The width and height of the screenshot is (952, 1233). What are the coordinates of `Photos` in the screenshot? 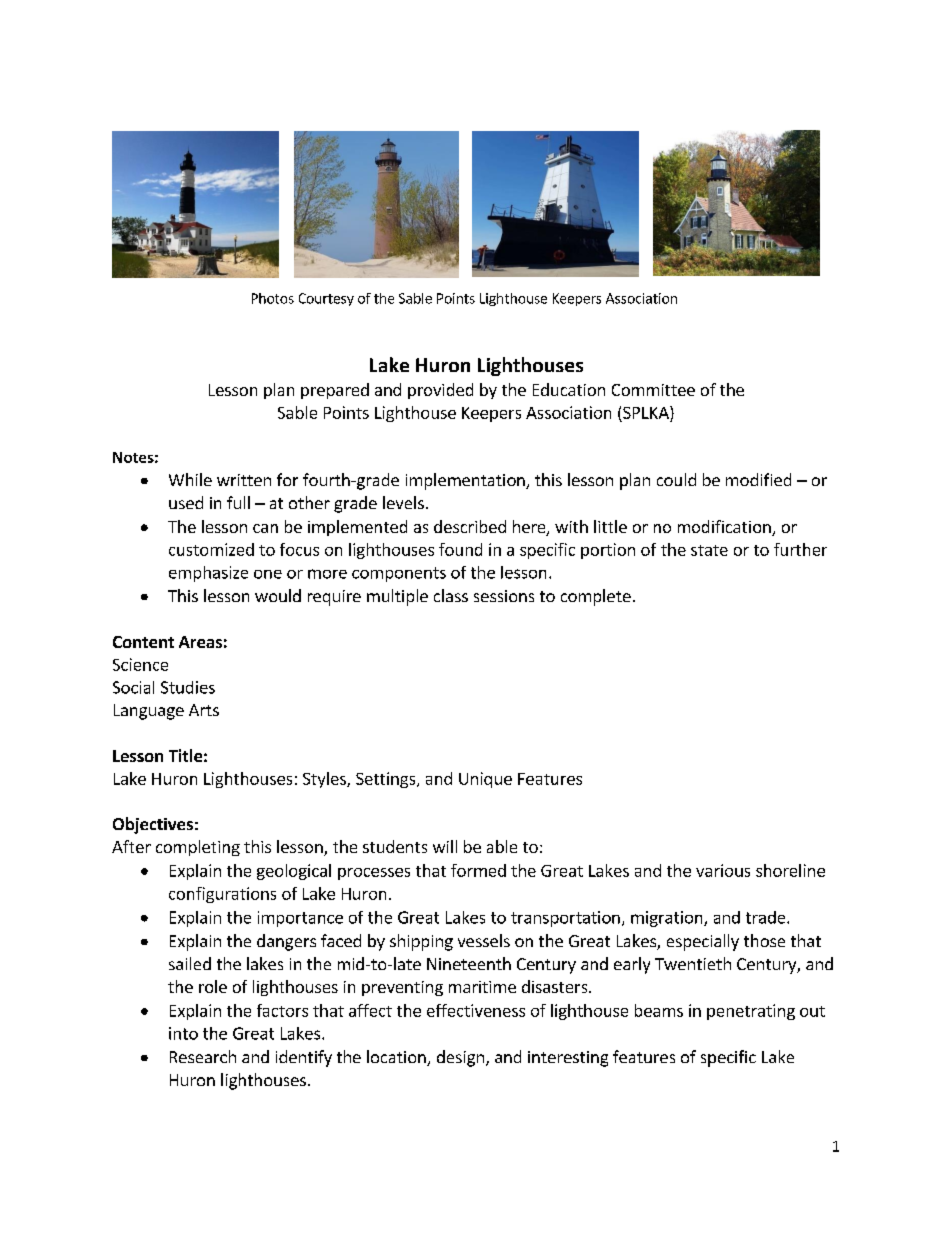 It's located at (273, 298).
